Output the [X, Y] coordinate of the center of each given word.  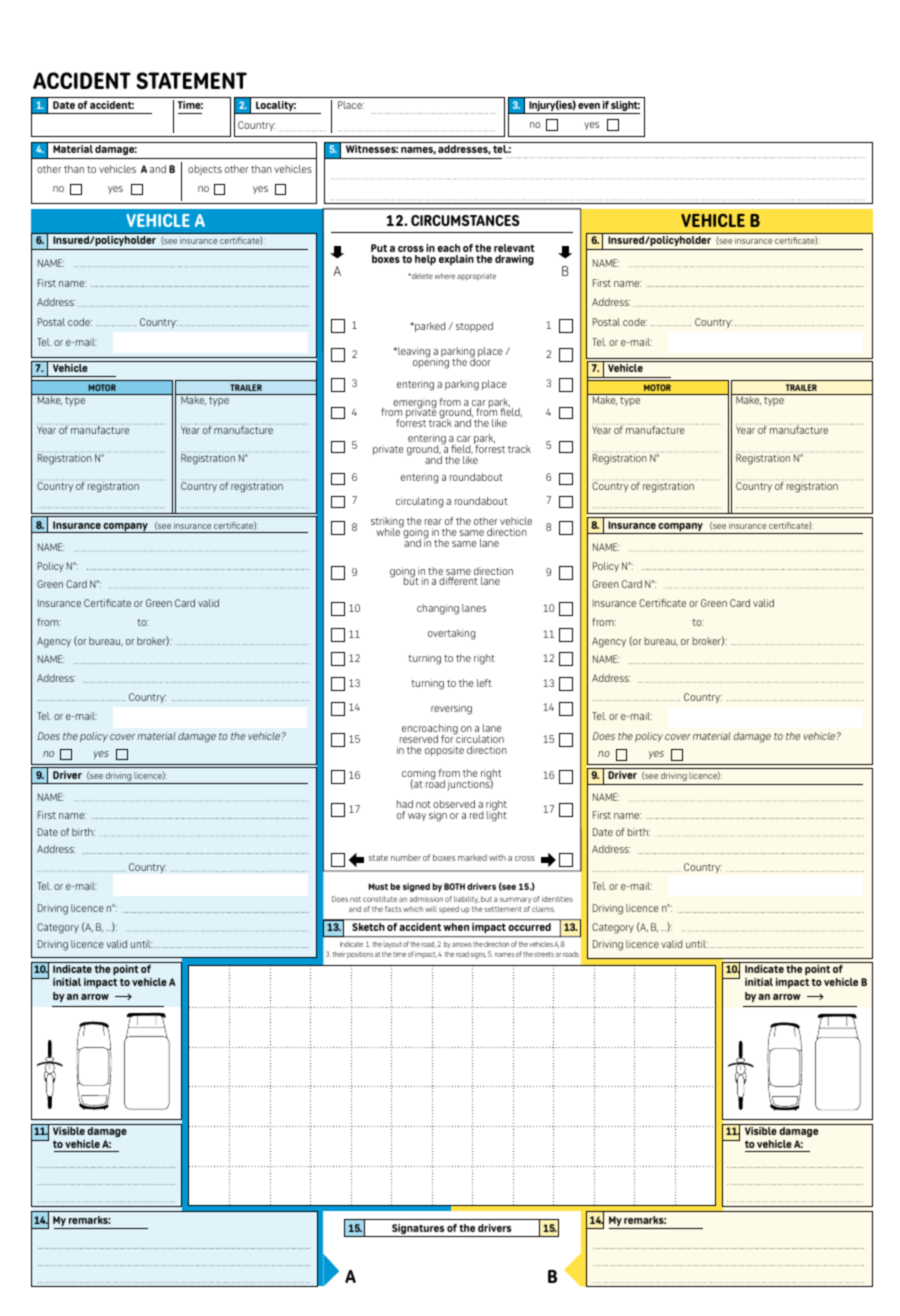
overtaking [451, 634]
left [484, 683]
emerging [413, 404]
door [480, 361]
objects [205, 170]
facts [393, 909]
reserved [419, 739]
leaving [413, 352]
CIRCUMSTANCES [465, 220]
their [339, 954]
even [589, 106]
